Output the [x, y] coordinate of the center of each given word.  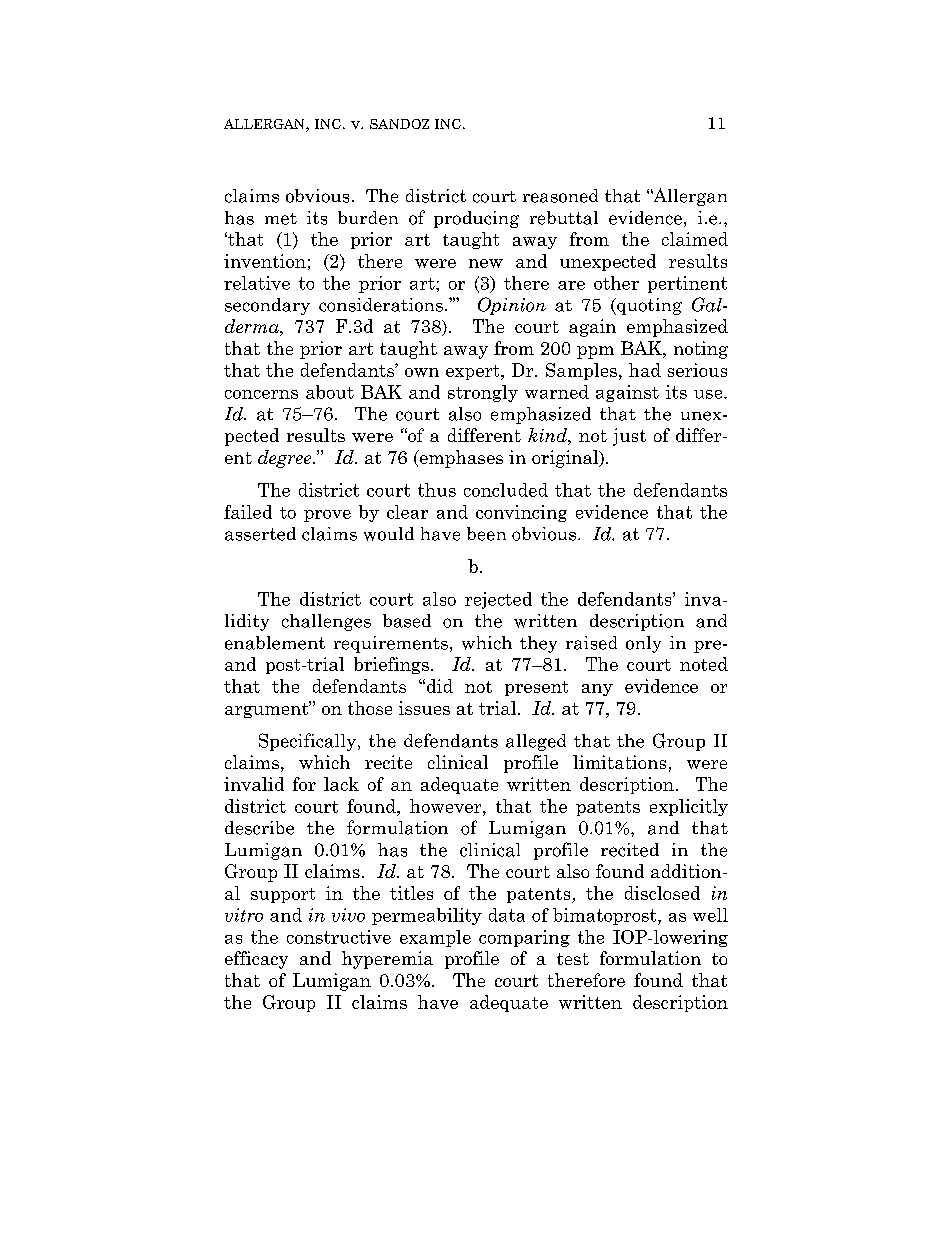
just [629, 437]
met [281, 219]
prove [327, 516]
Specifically [309, 742]
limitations [619, 762]
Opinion [512, 306]
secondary [267, 306]
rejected [498, 600]
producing [476, 219]
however [447, 806]
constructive [339, 937]
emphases [460, 459]
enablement [275, 643]
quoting [648, 306]
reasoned [560, 196]
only [643, 644]
